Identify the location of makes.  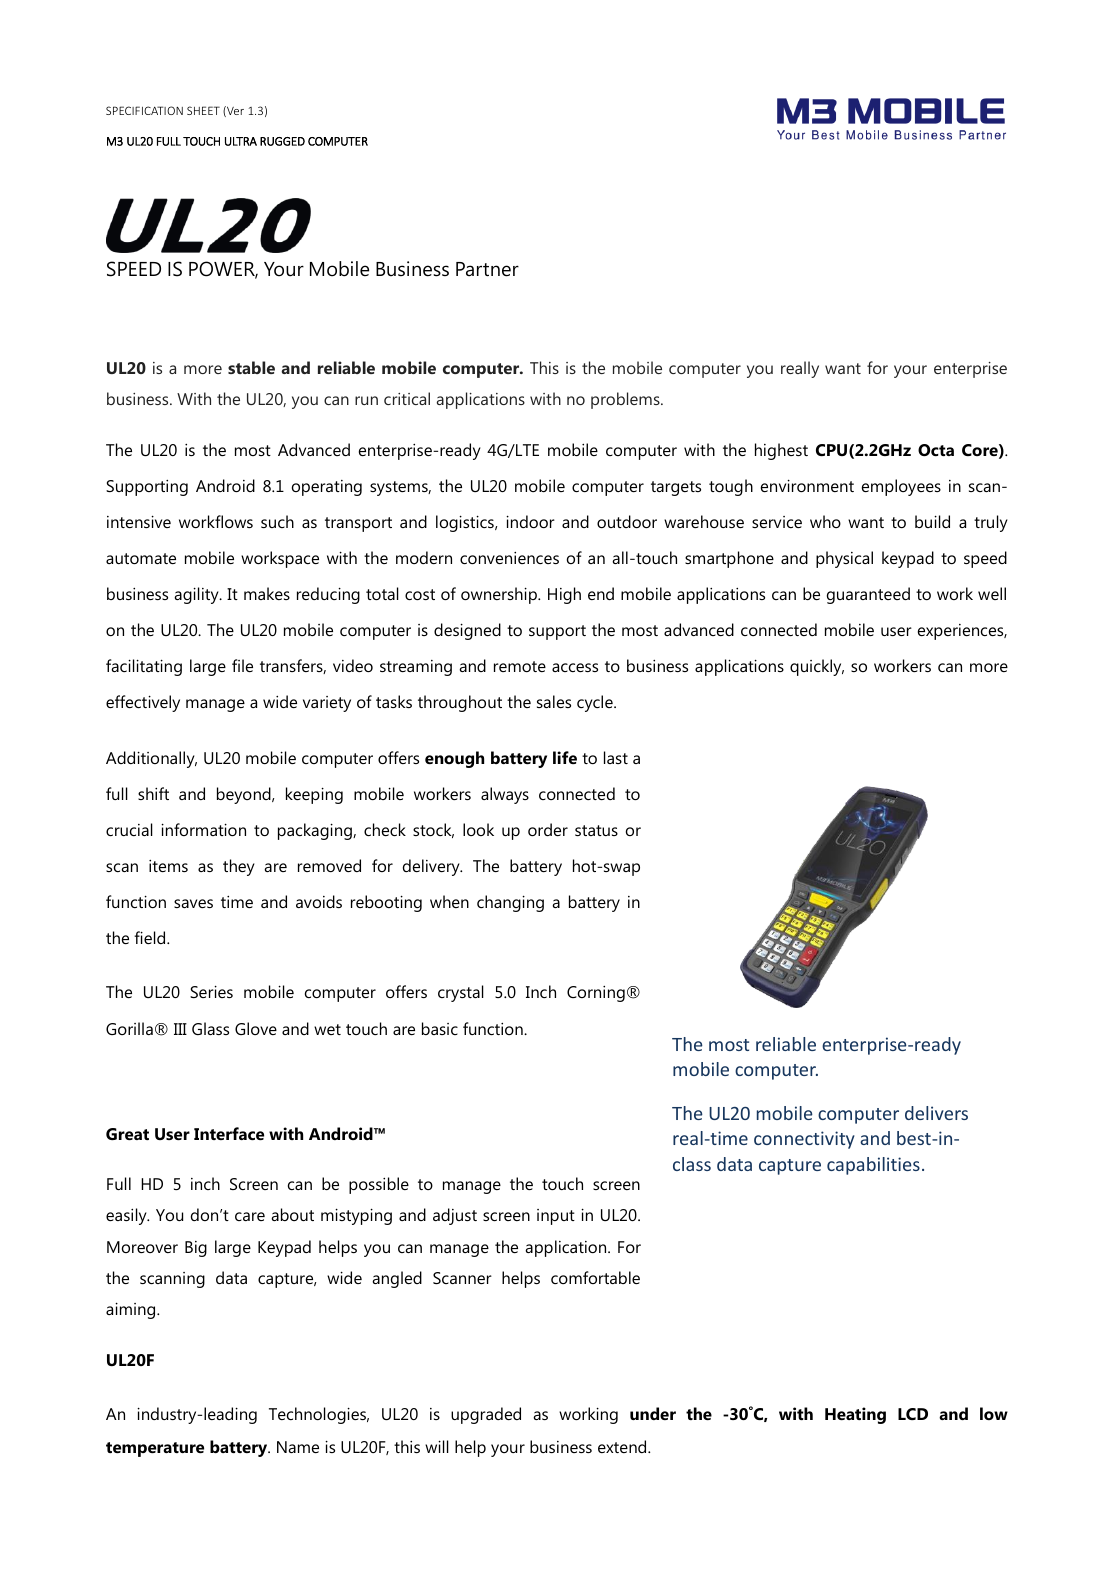
(267, 593).
